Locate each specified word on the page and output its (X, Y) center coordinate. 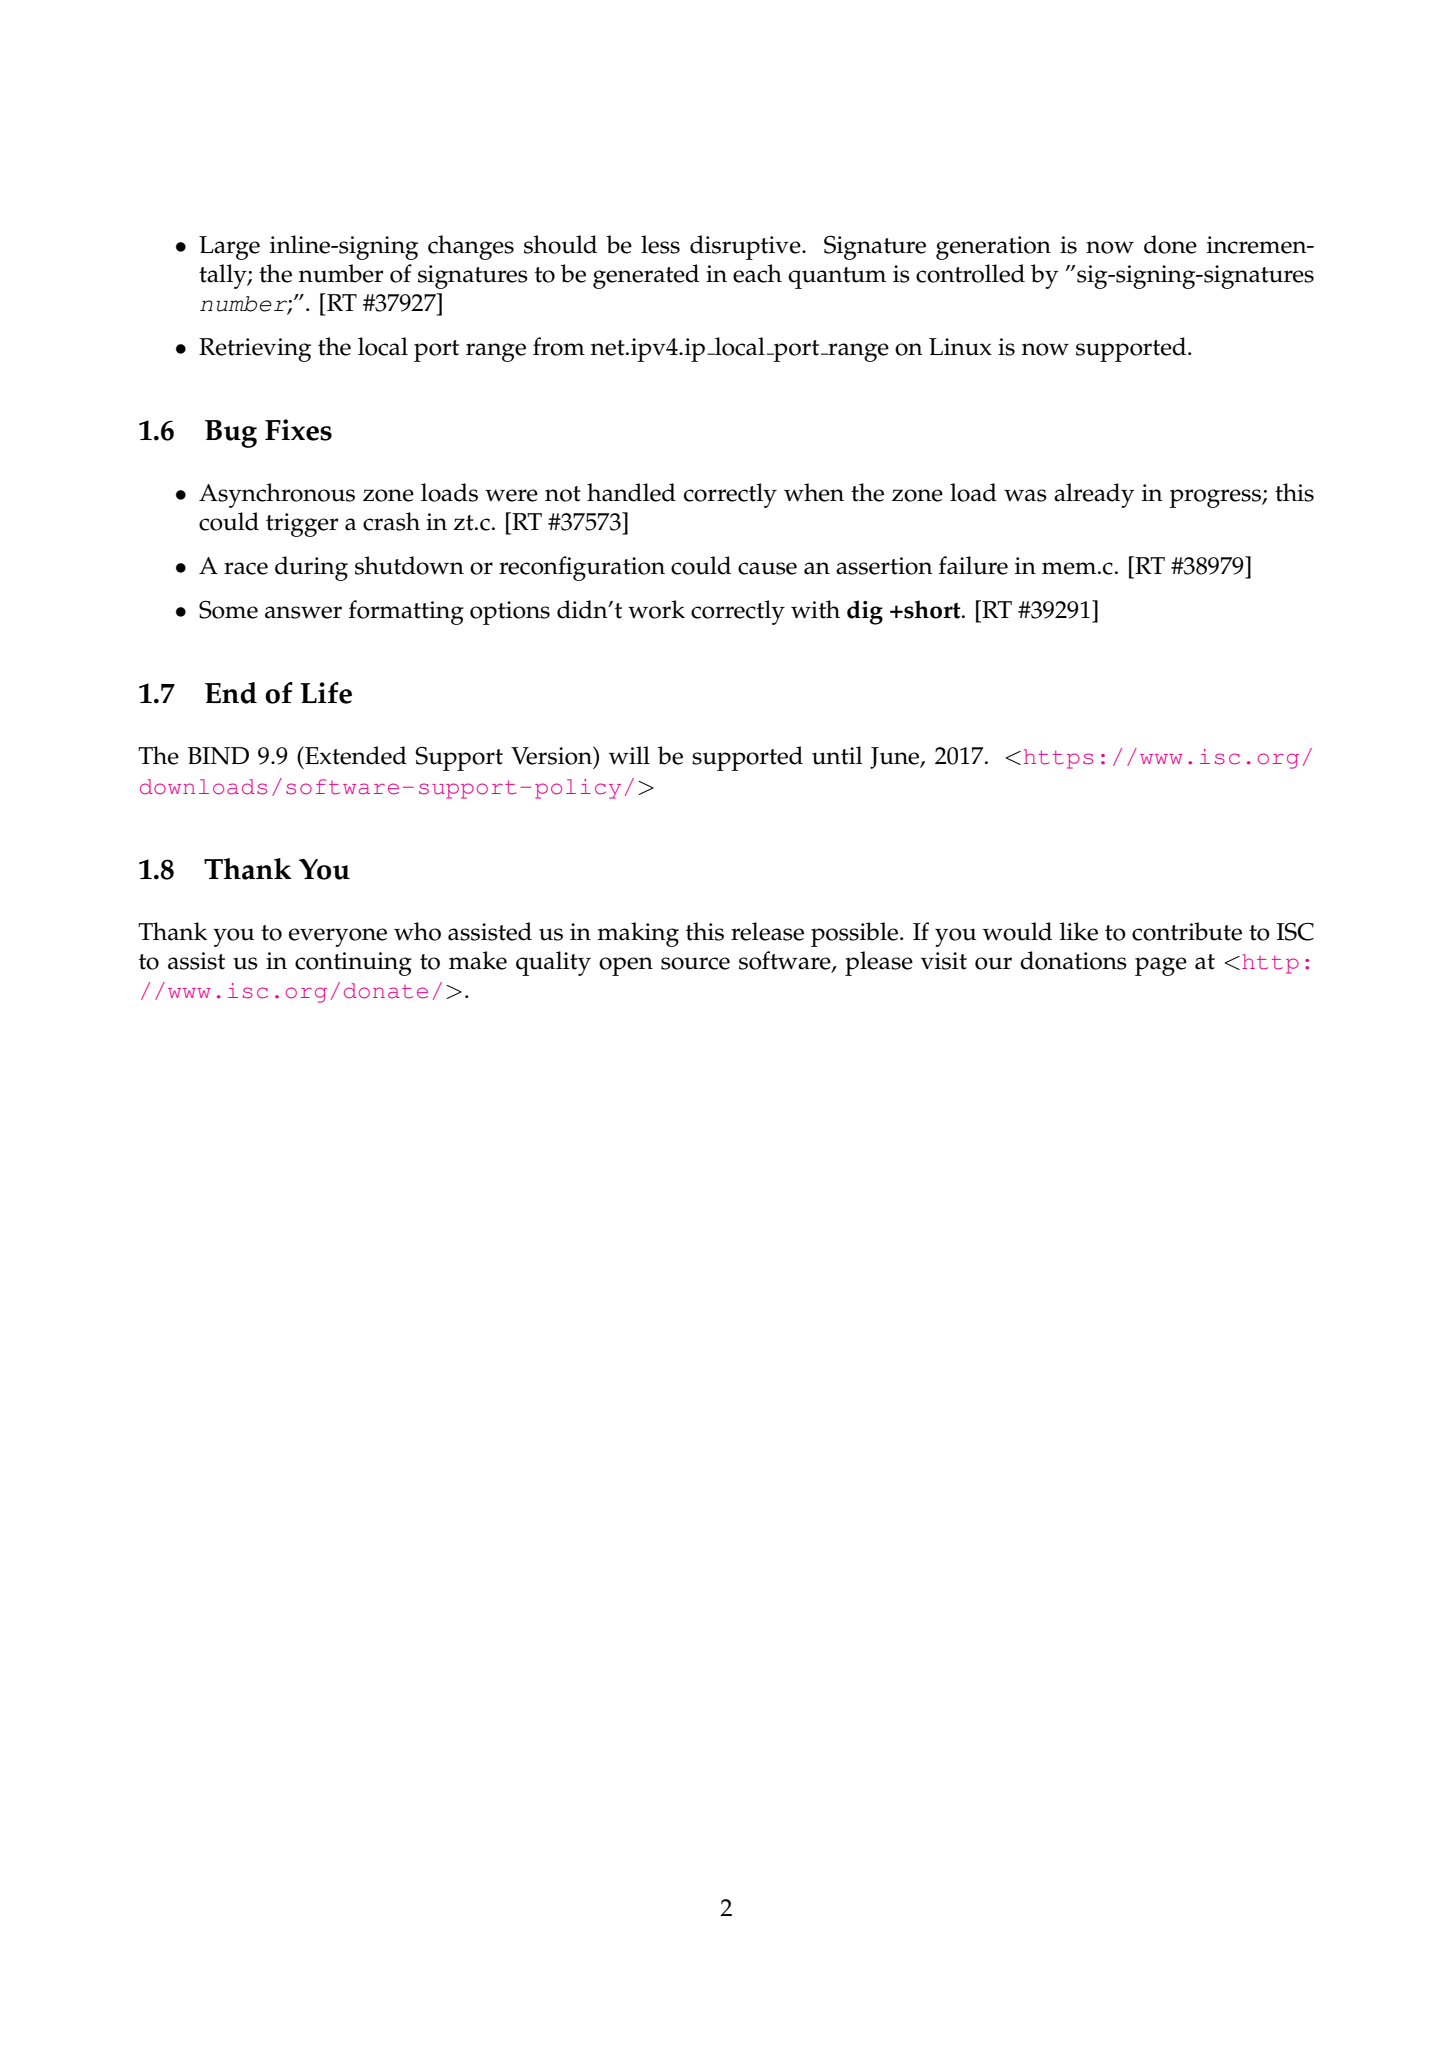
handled (631, 492)
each (757, 273)
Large (229, 248)
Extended (355, 755)
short (932, 609)
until (837, 755)
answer (303, 612)
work (656, 609)
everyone (338, 937)
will (629, 755)
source (695, 963)
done (1170, 244)
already (1094, 495)
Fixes (298, 430)
